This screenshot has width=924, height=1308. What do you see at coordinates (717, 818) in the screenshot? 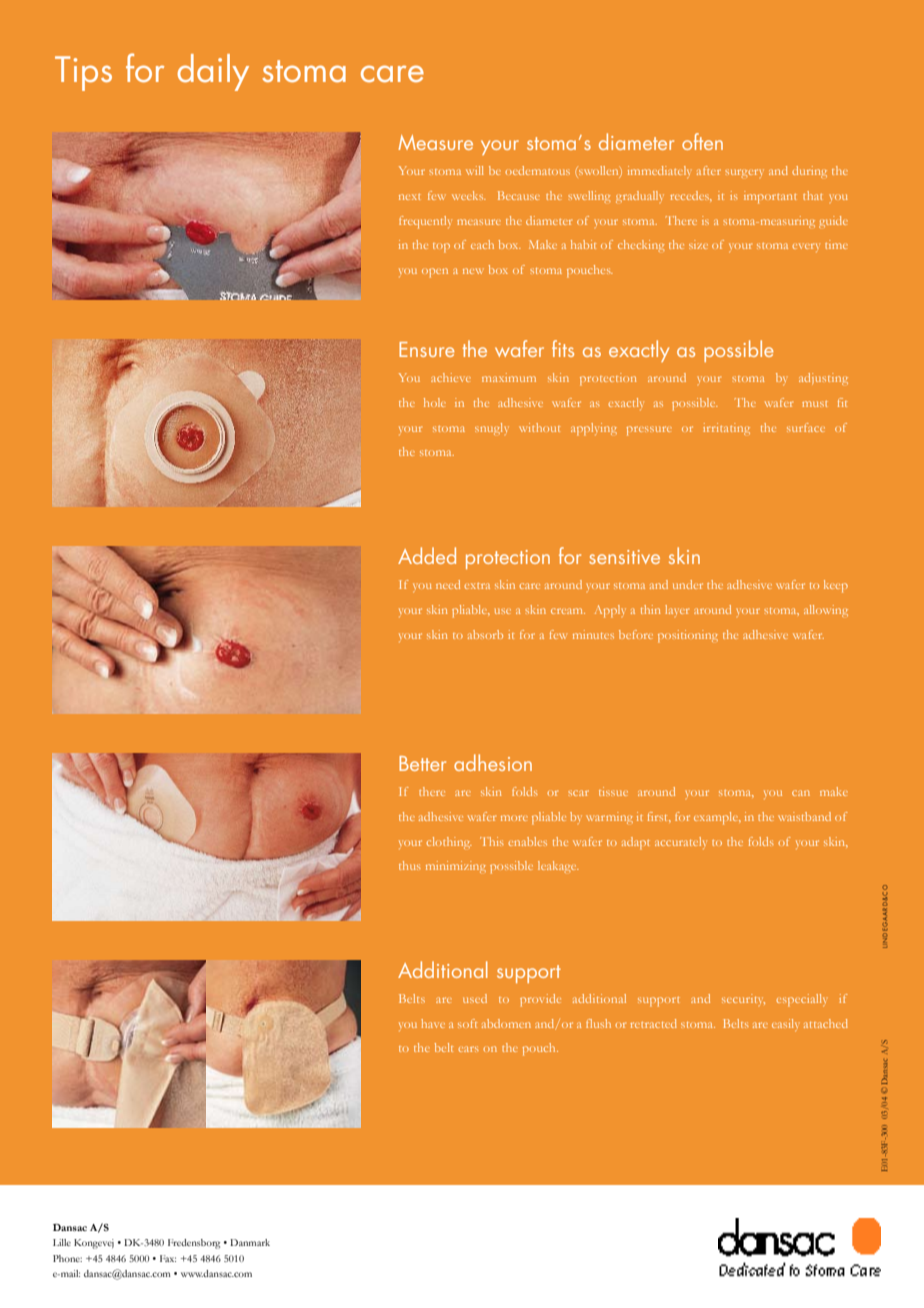
I see `example` at bounding box center [717, 818].
